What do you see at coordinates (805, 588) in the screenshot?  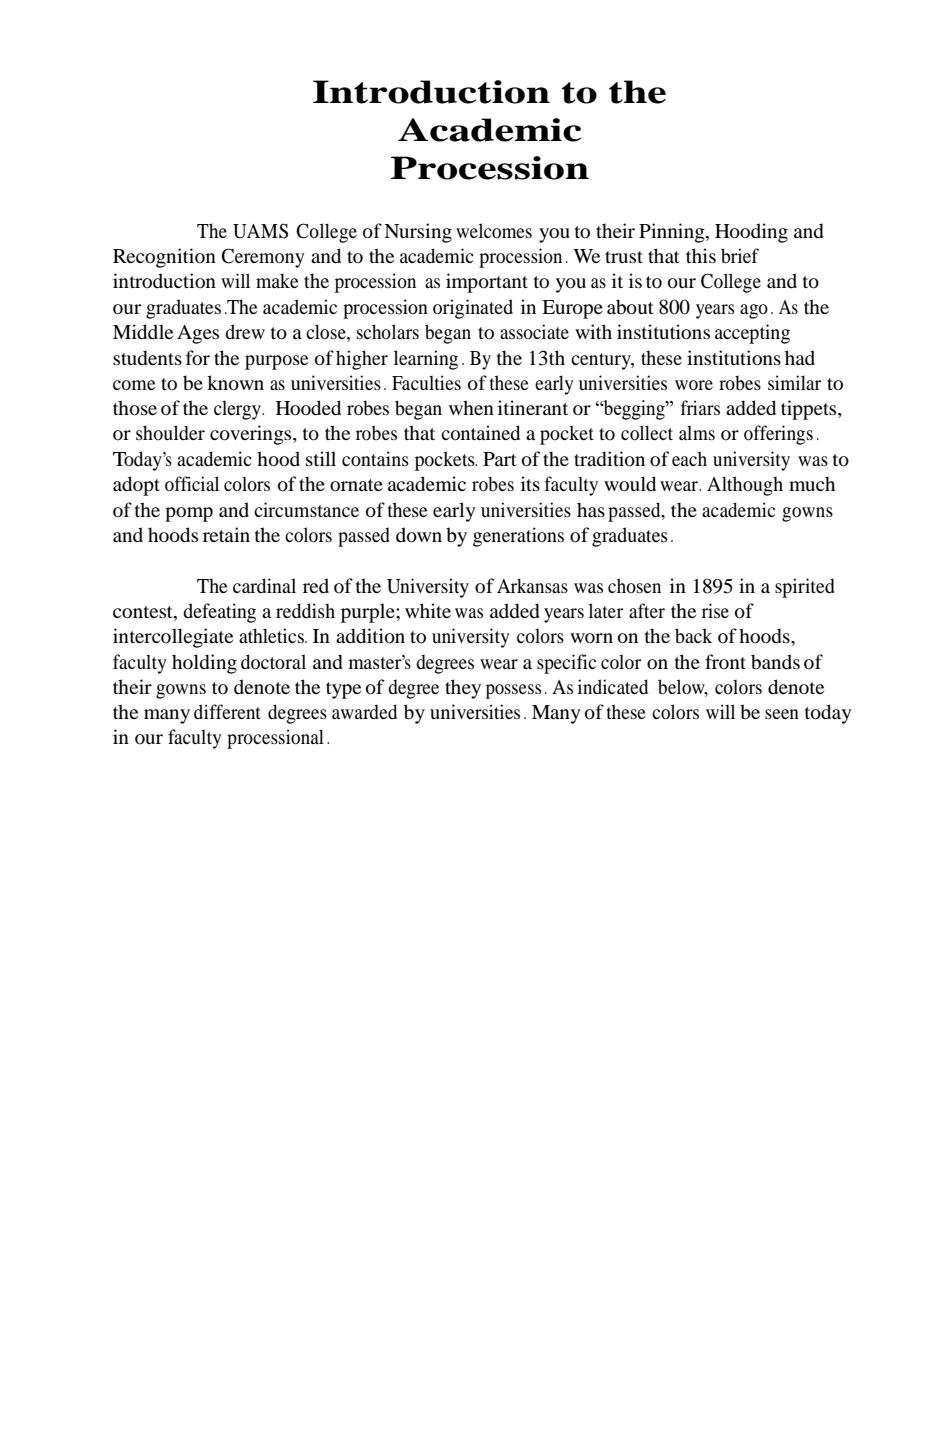 I see `spirited` at bounding box center [805, 588].
